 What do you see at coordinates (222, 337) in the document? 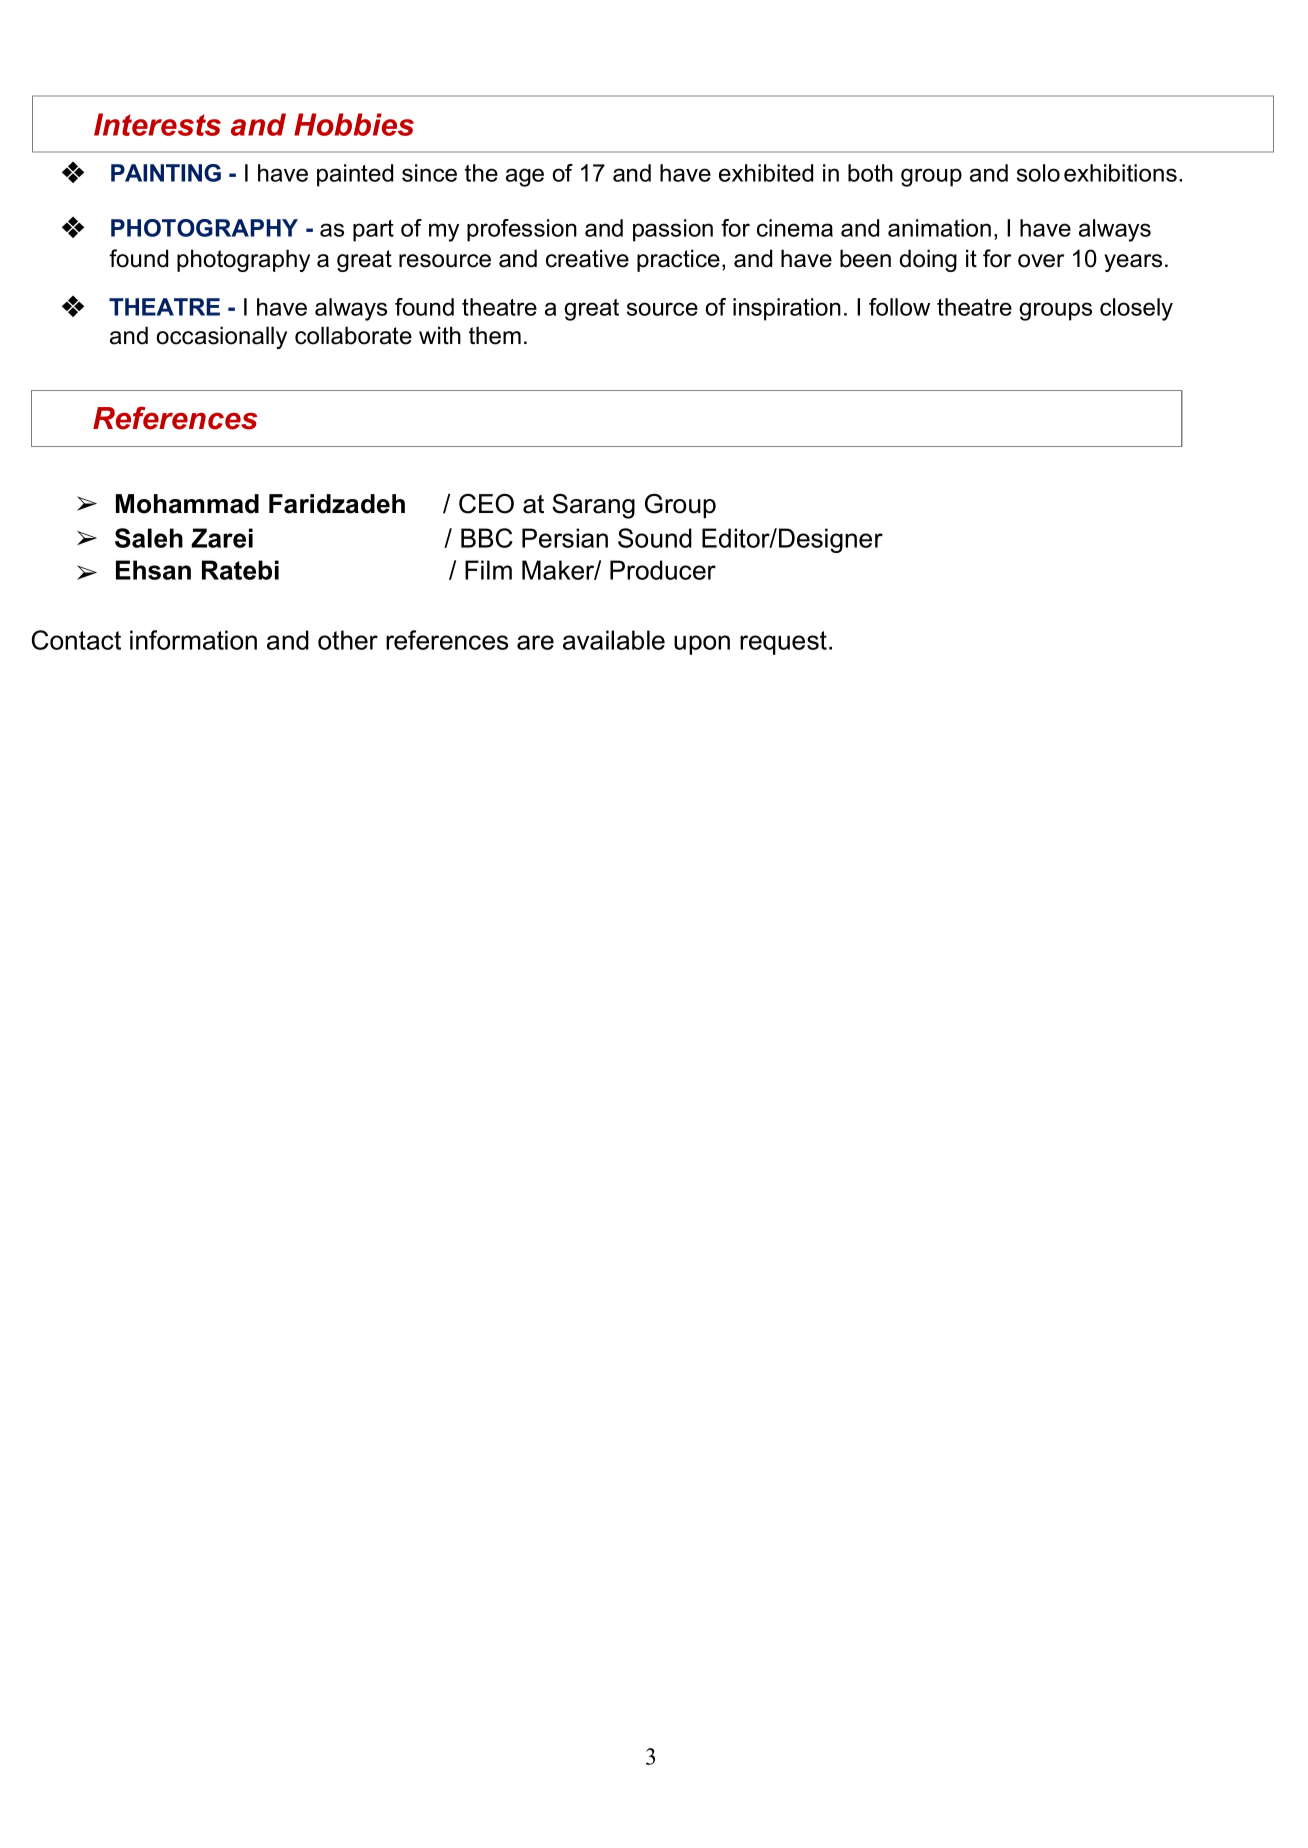
I see `occasionally` at bounding box center [222, 337].
